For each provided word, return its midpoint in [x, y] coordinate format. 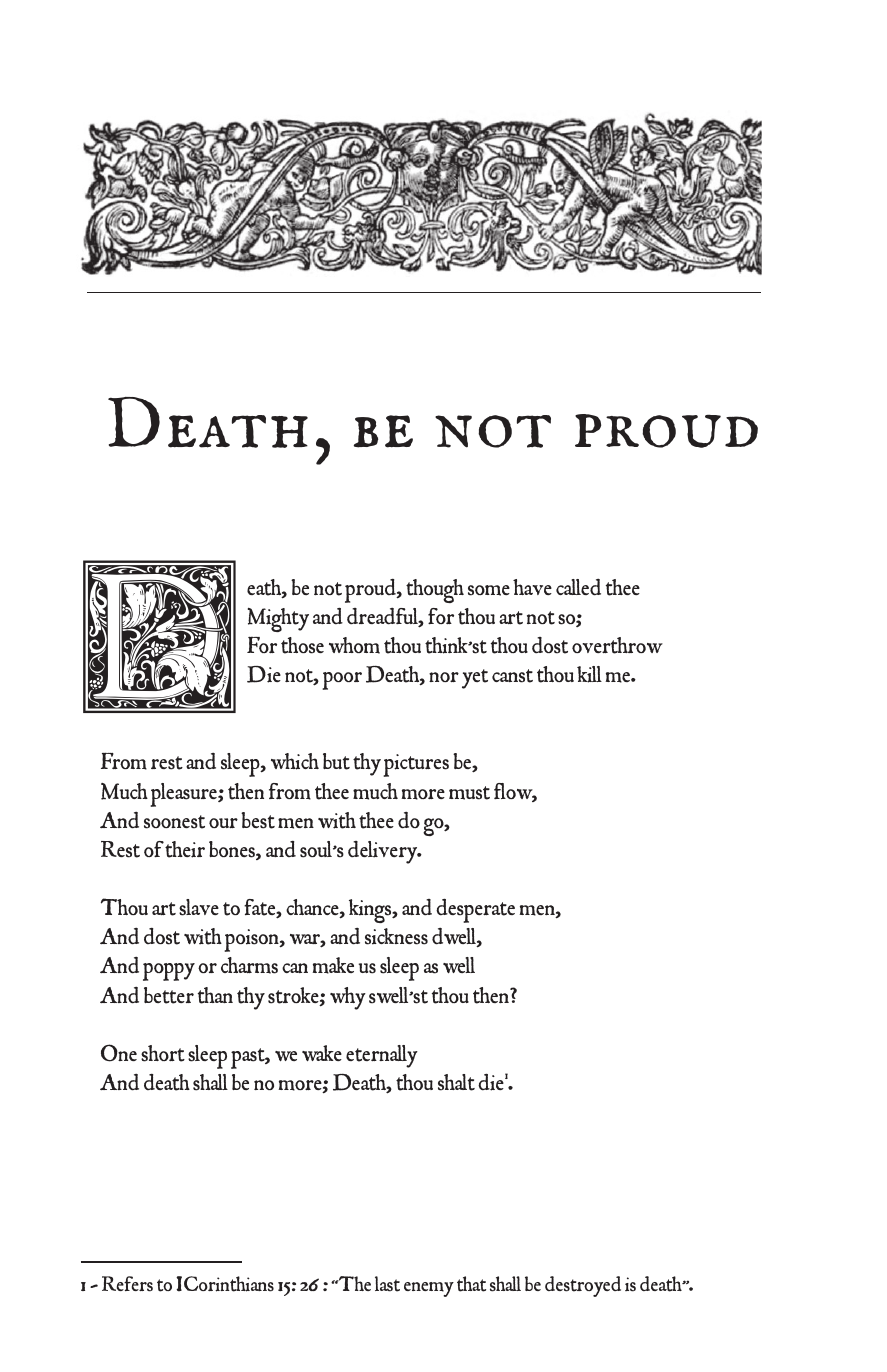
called [578, 587]
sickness [396, 936]
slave [199, 907]
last [387, 1284]
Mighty [278, 620]
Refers [127, 1284]
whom [354, 645]
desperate [475, 911]
